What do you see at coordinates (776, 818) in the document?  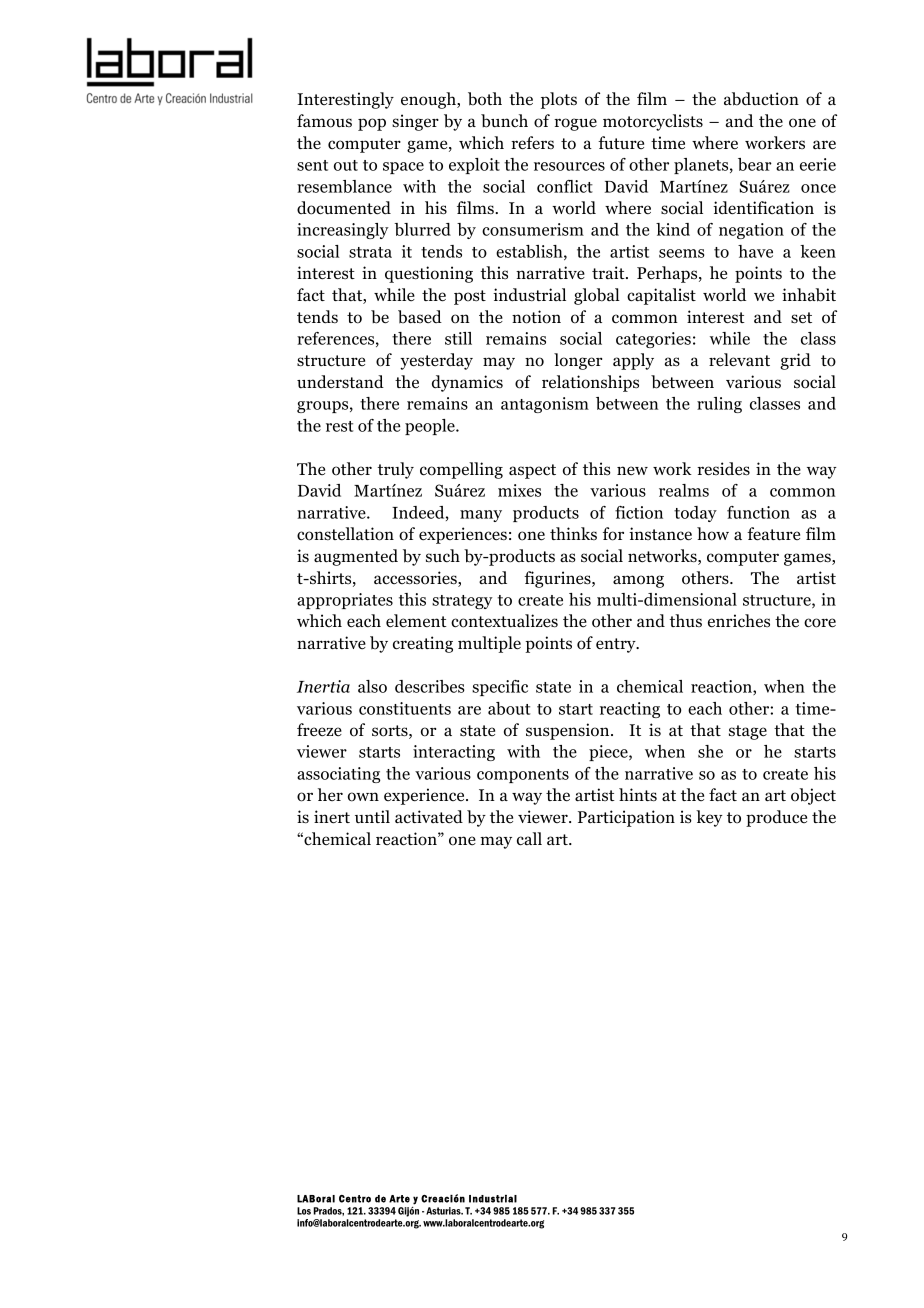 I see `produce` at bounding box center [776, 818].
